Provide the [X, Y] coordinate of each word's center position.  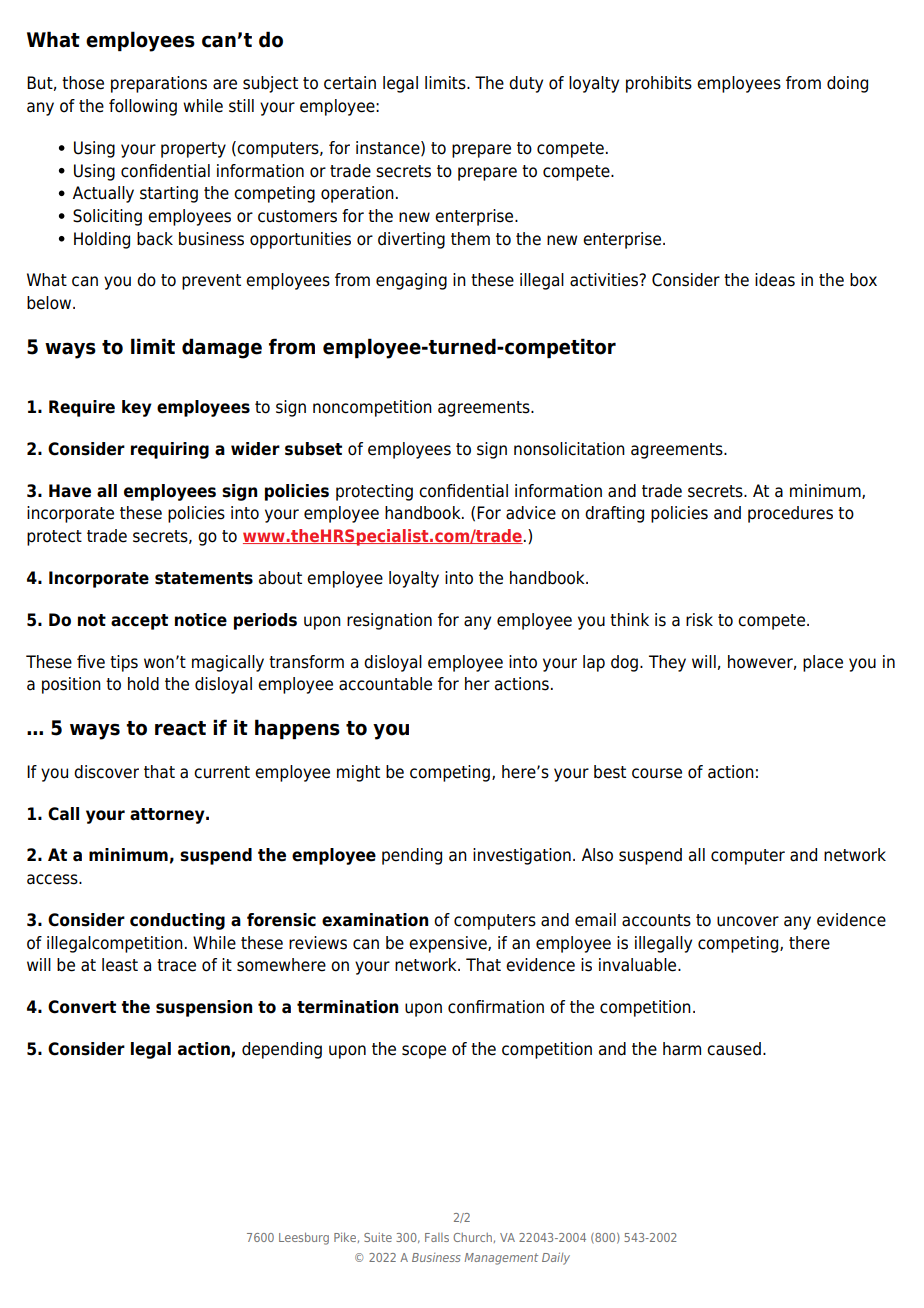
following [143, 107]
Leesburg [304, 1238]
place [823, 663]
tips [124, 663]
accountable [385, 684]
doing [847, 84]
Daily [556, 1258]
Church [472, 1237]
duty [526, 84]
